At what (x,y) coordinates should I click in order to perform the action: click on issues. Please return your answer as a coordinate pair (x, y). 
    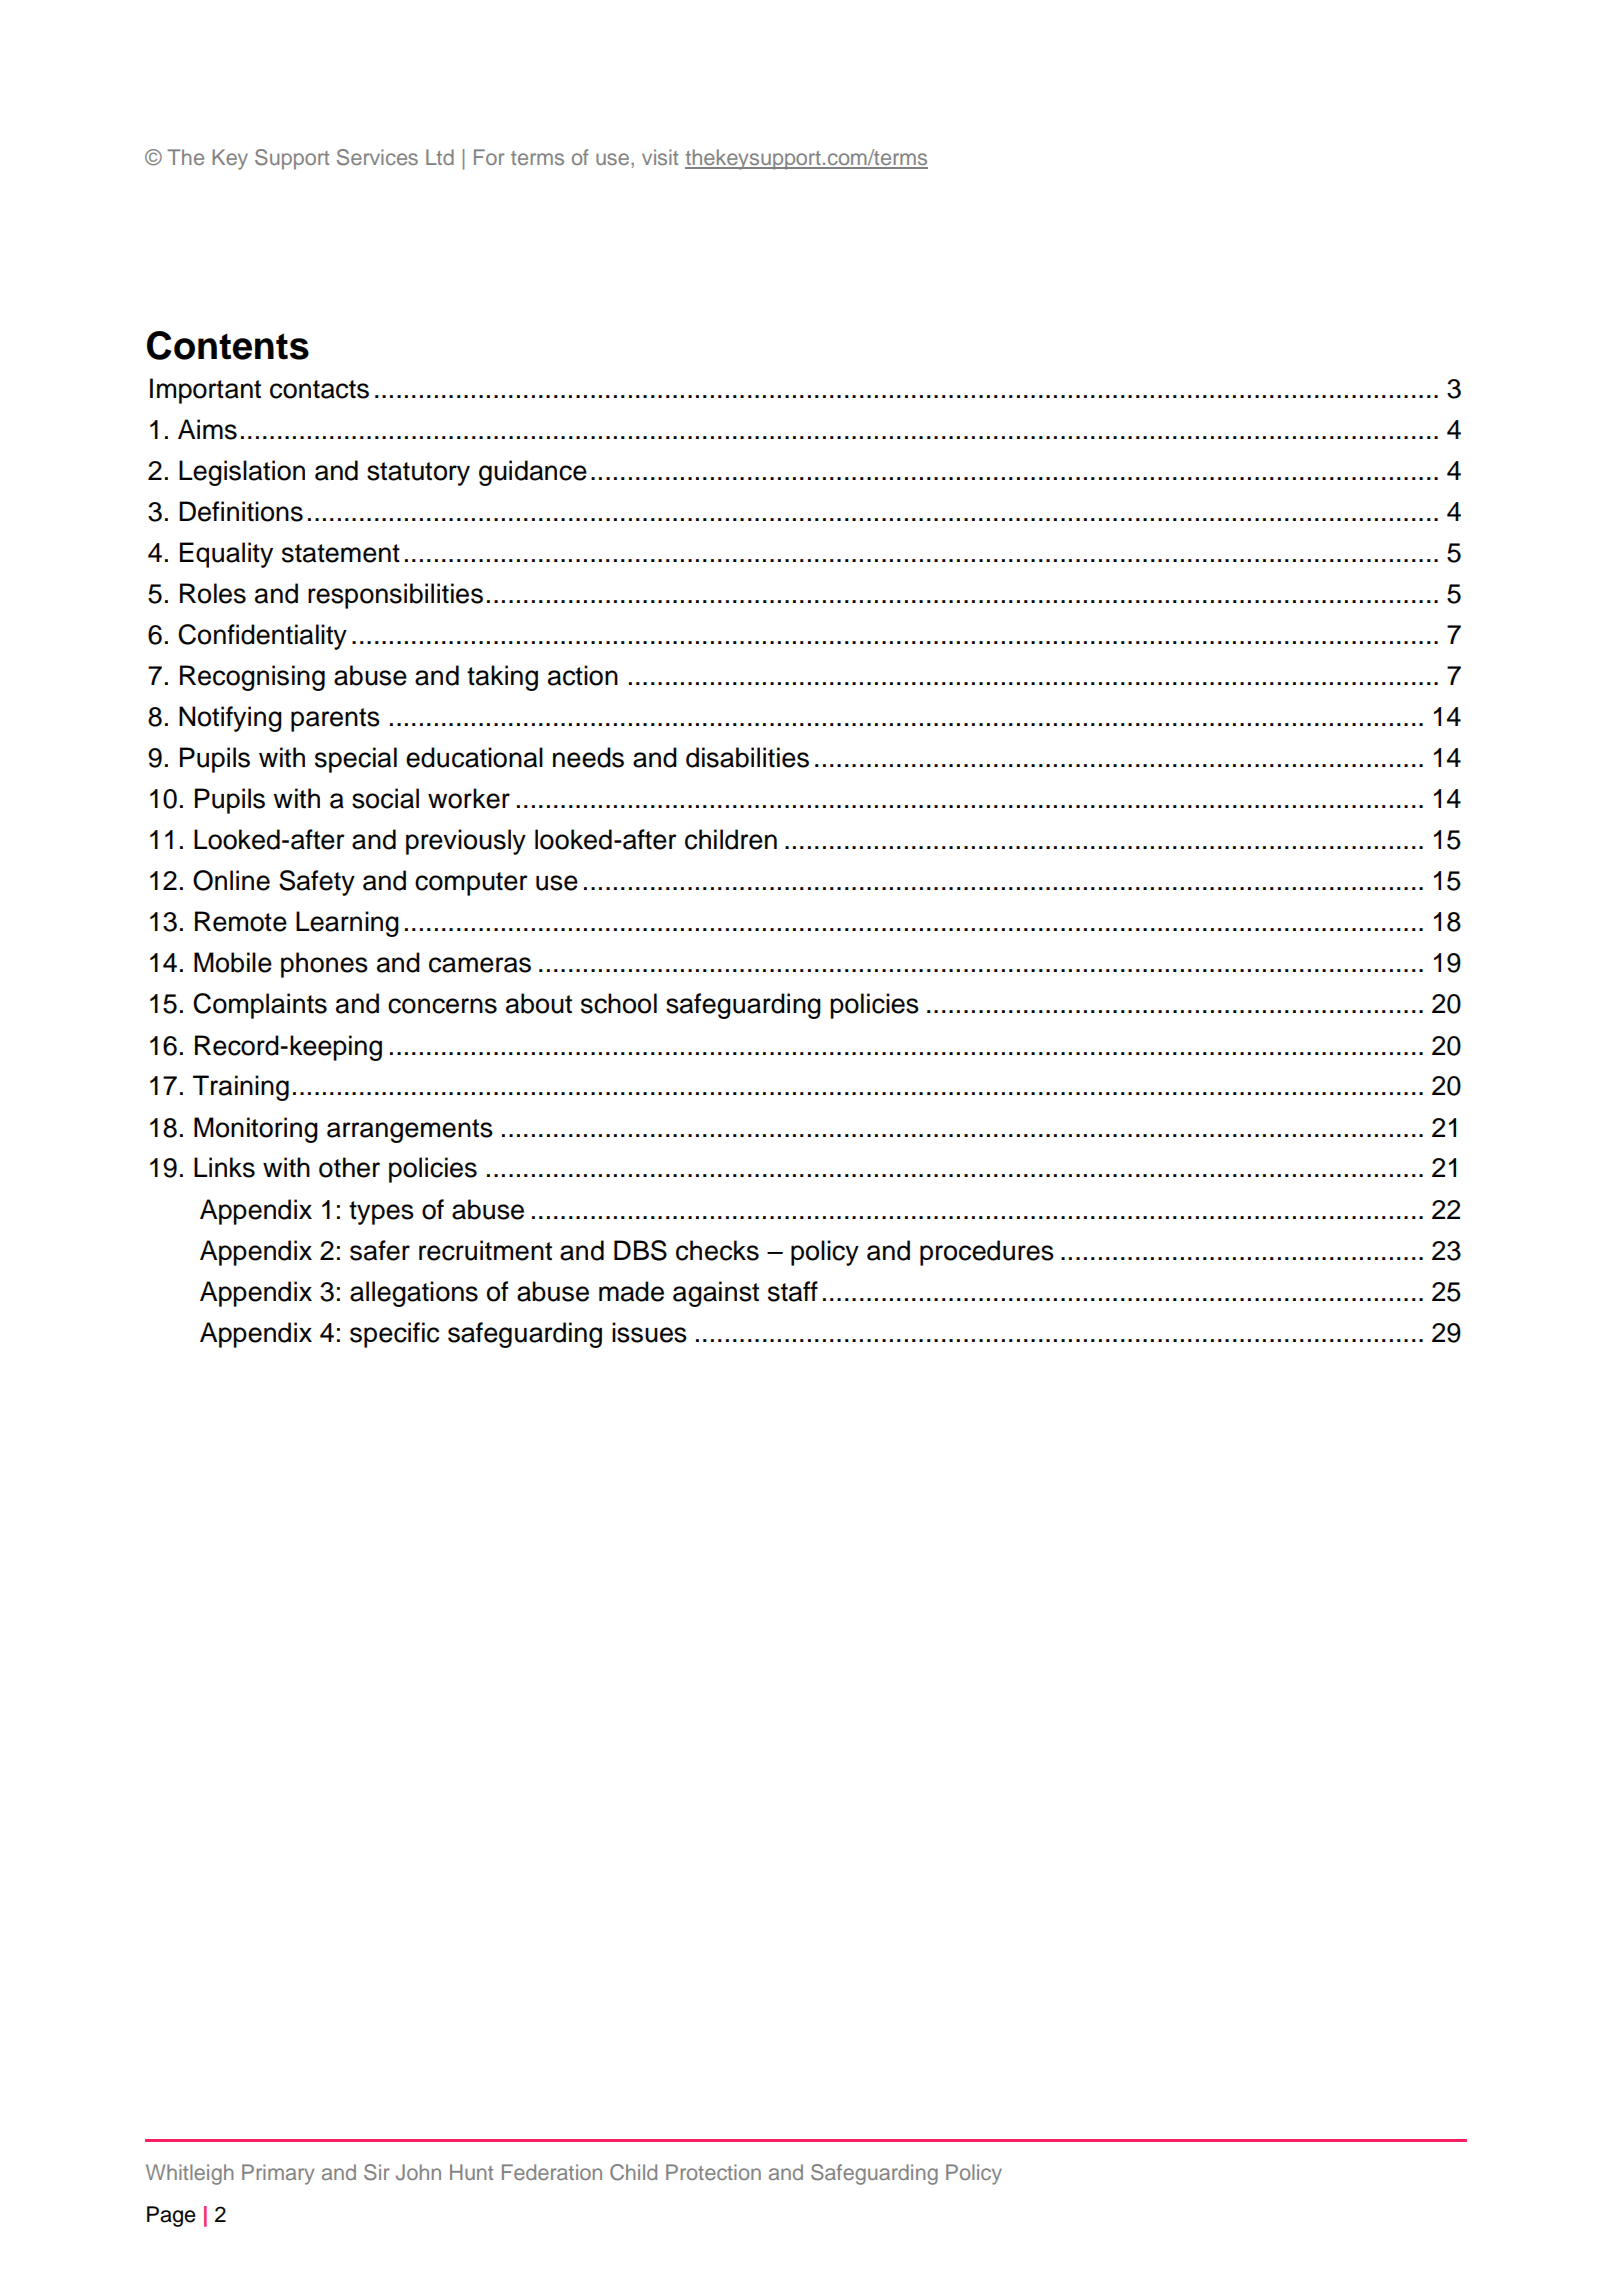
    Looking at the image, I should click on (649, 1332).
